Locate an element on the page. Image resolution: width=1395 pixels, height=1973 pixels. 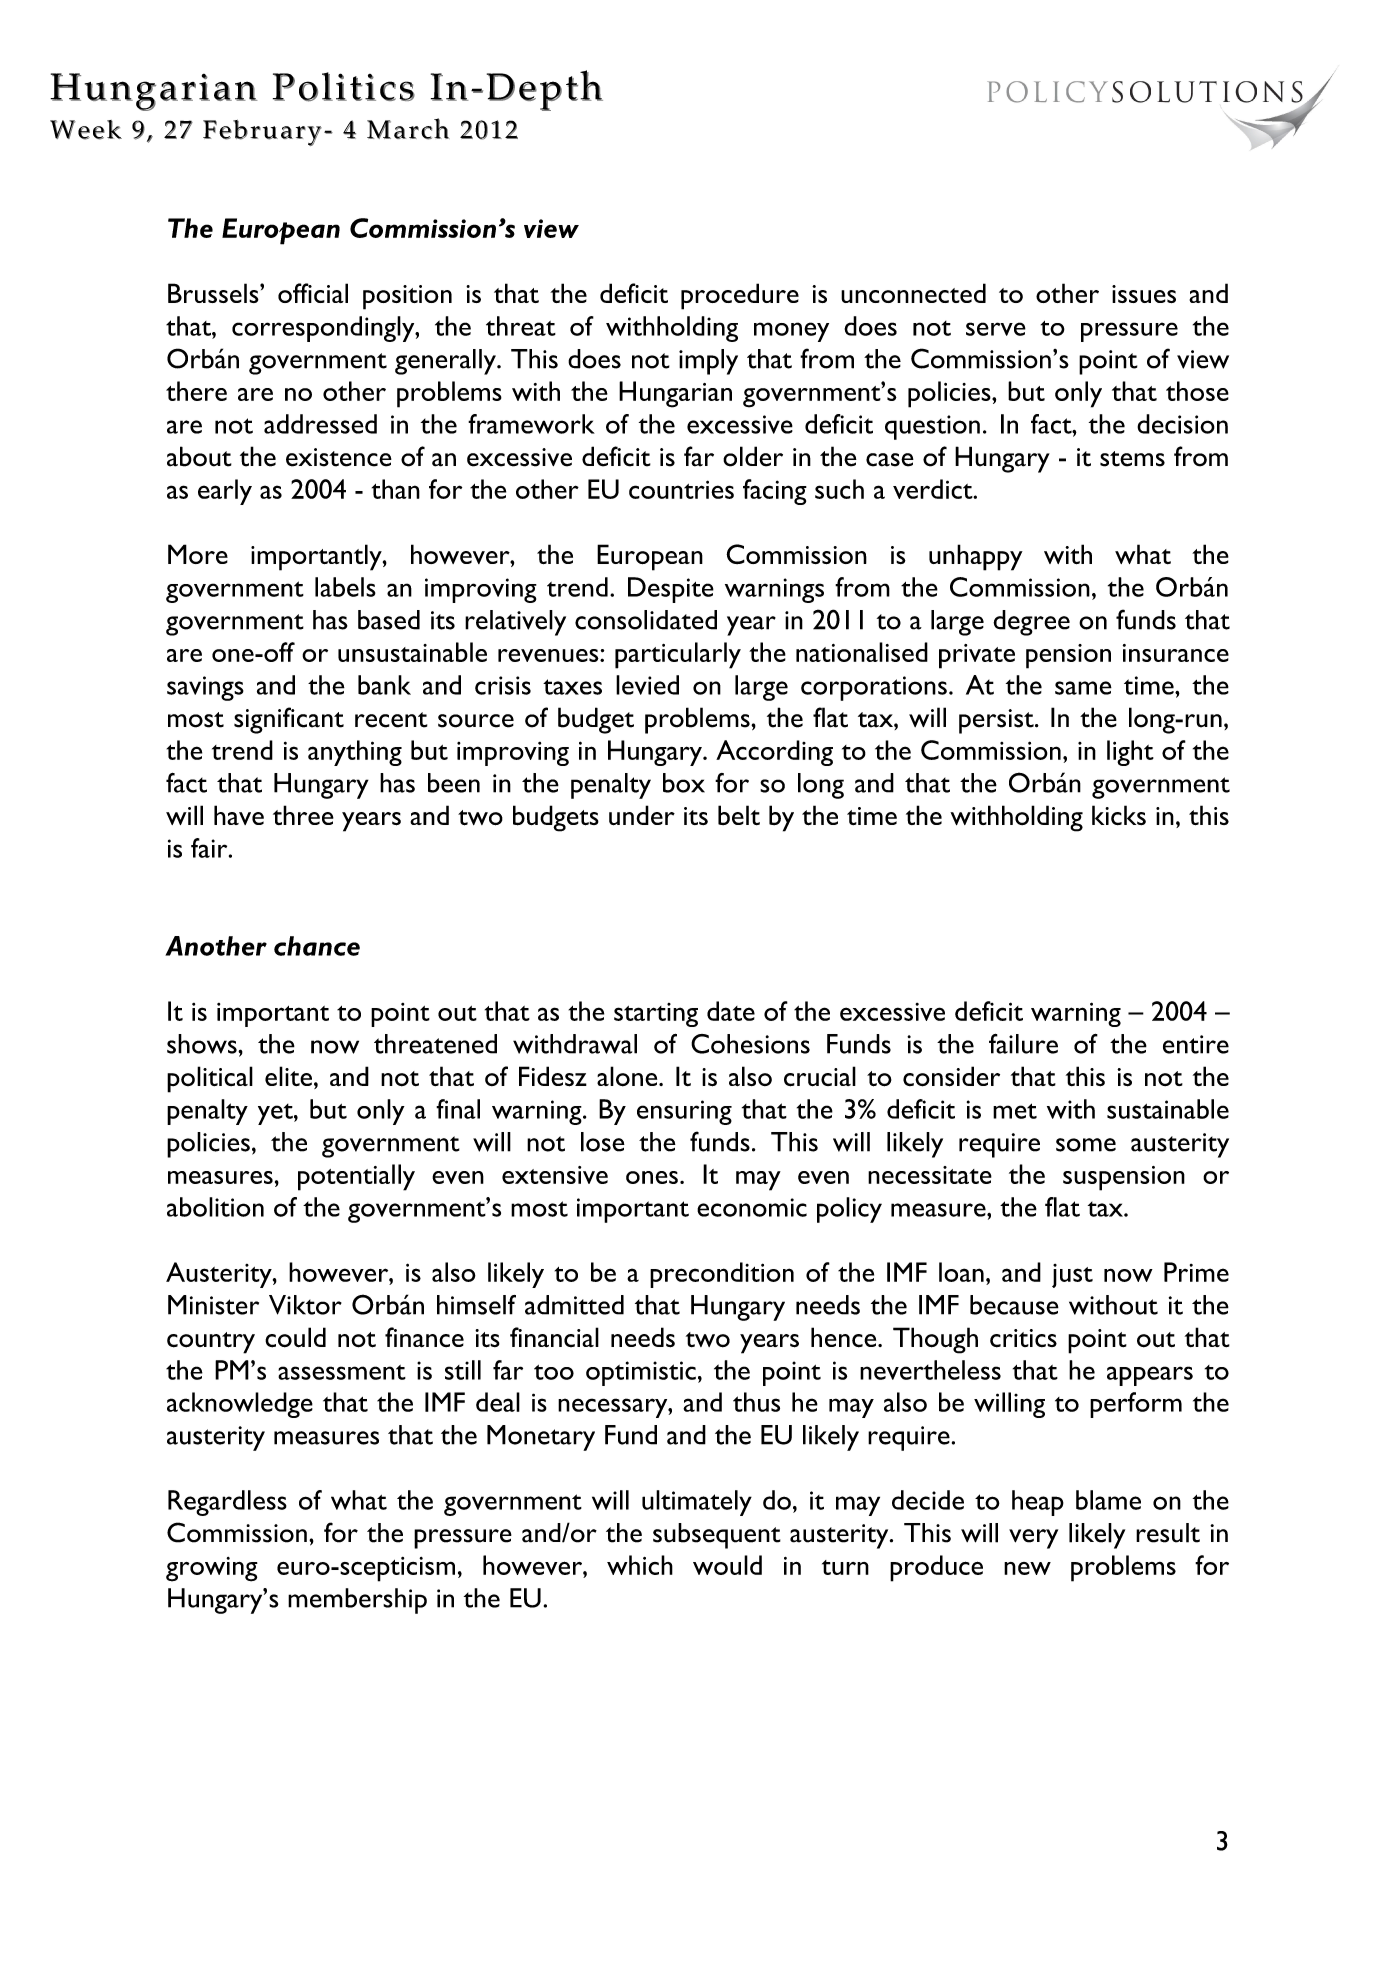
just is located at coordinates (1072, 1276).
